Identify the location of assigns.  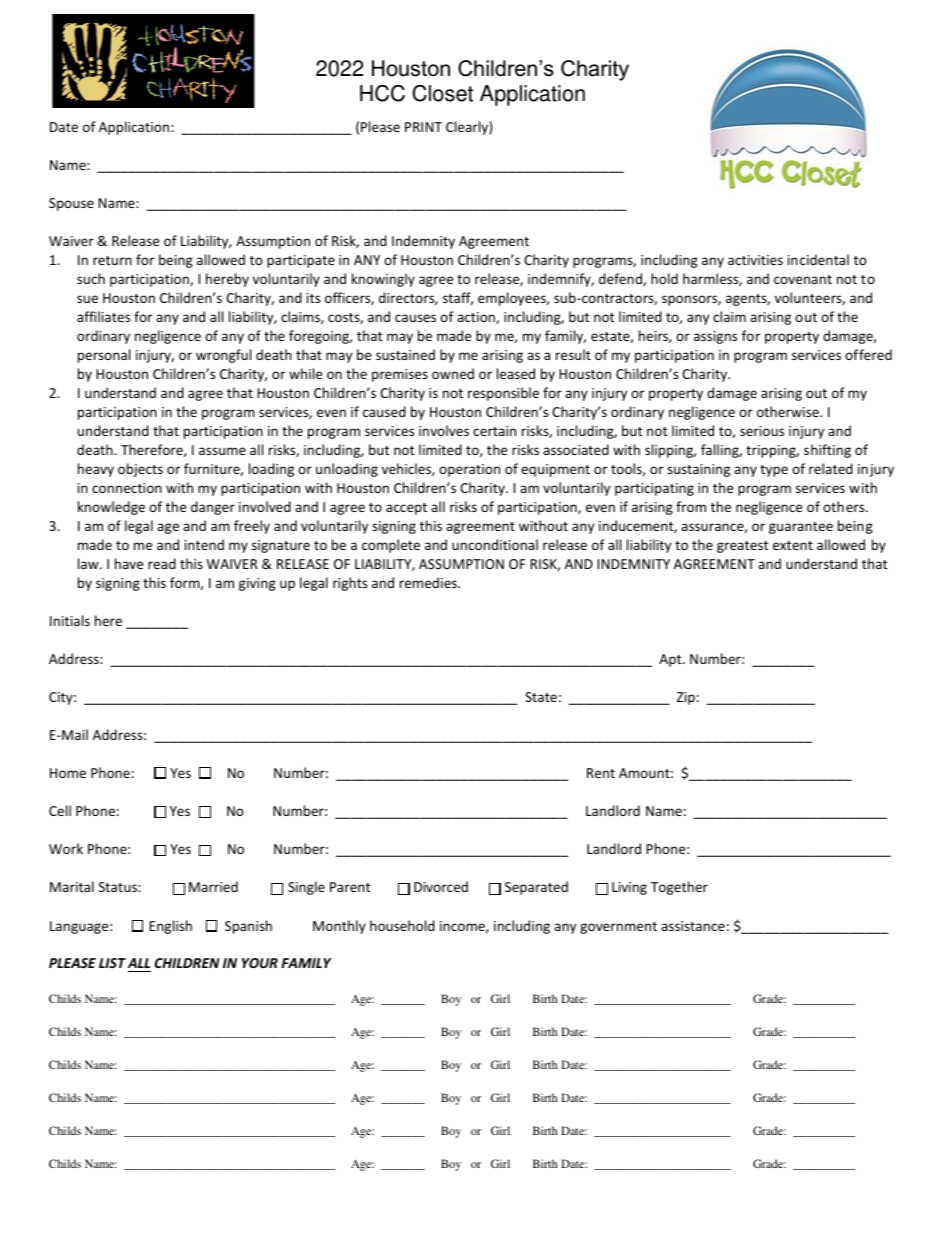
(715, 337).
